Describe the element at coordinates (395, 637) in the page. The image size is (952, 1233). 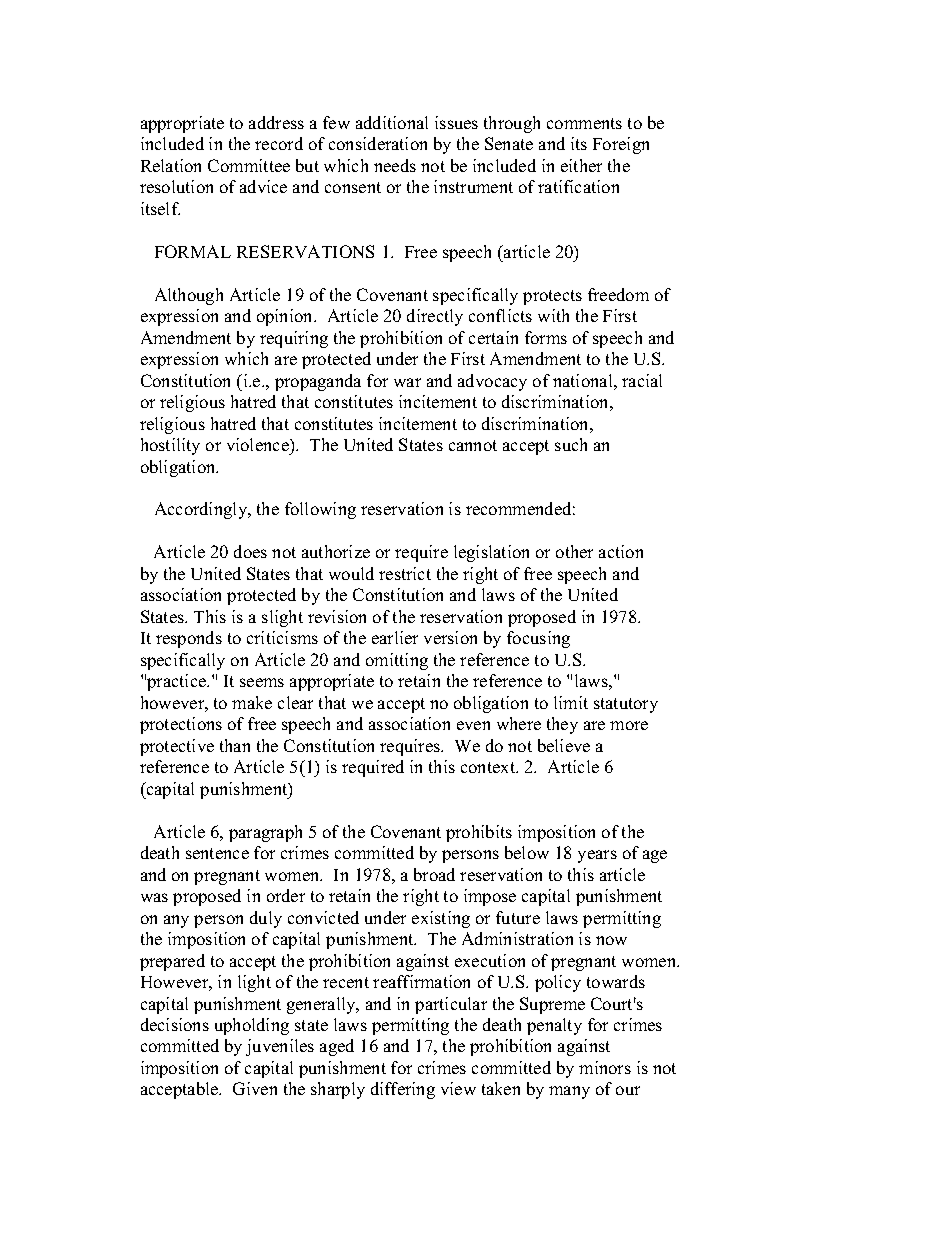
I see `earlier` at that location.
